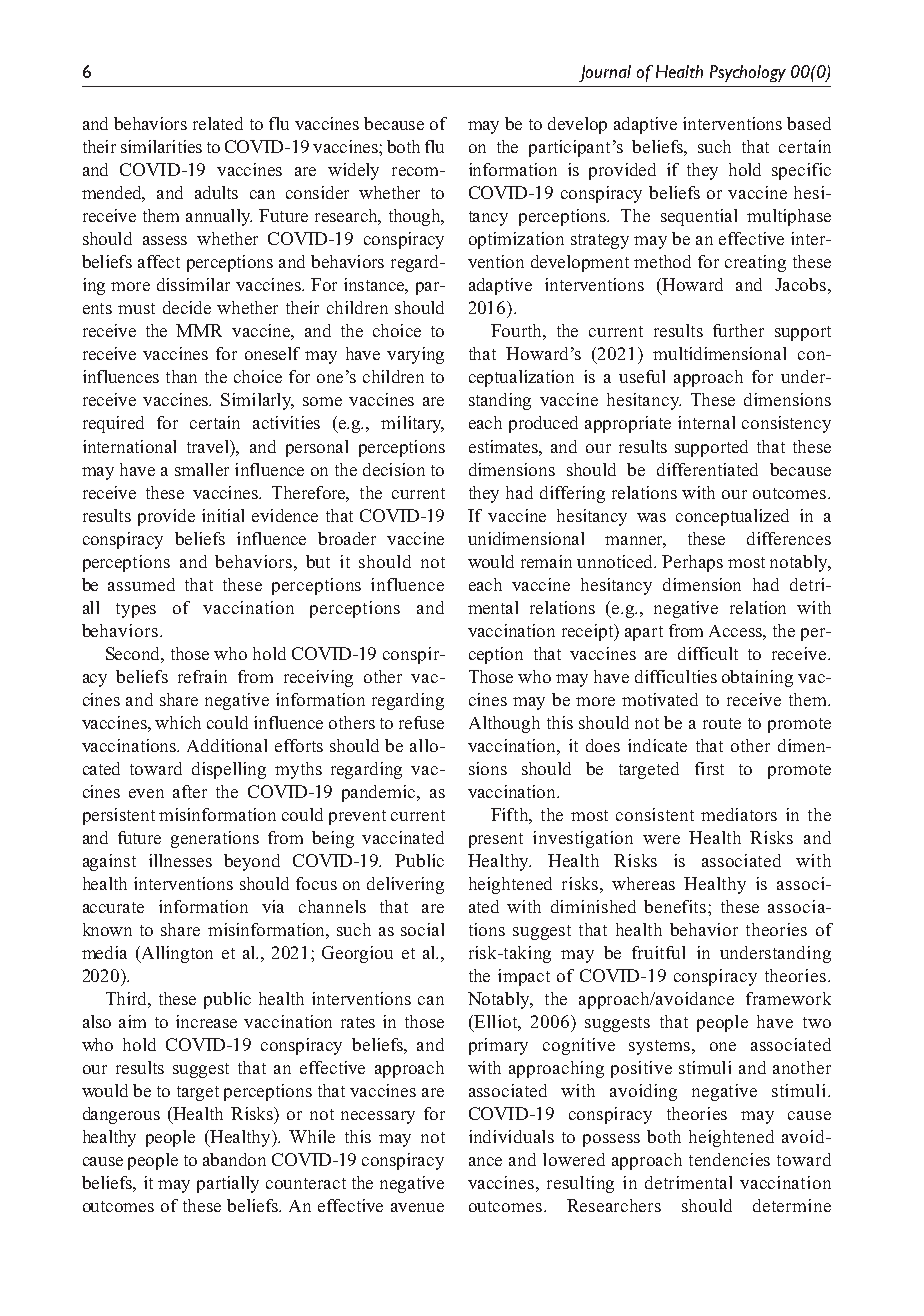  I want to click on widely, so click(353, 171).
